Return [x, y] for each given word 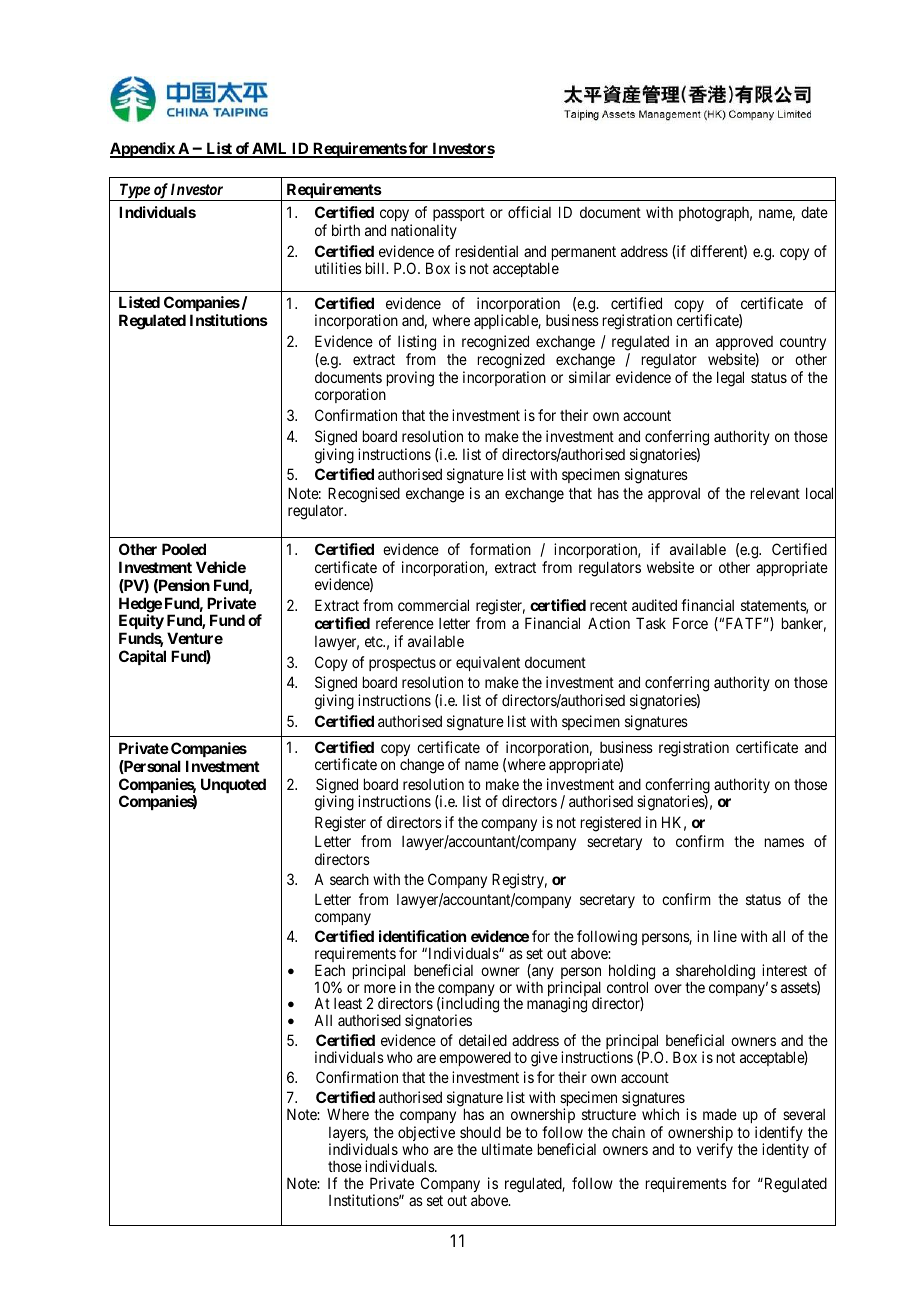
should [480, 1132]
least [348, 1003]
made [720, 1114]
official [529, 212]
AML [270, 149]
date [814, 212]
